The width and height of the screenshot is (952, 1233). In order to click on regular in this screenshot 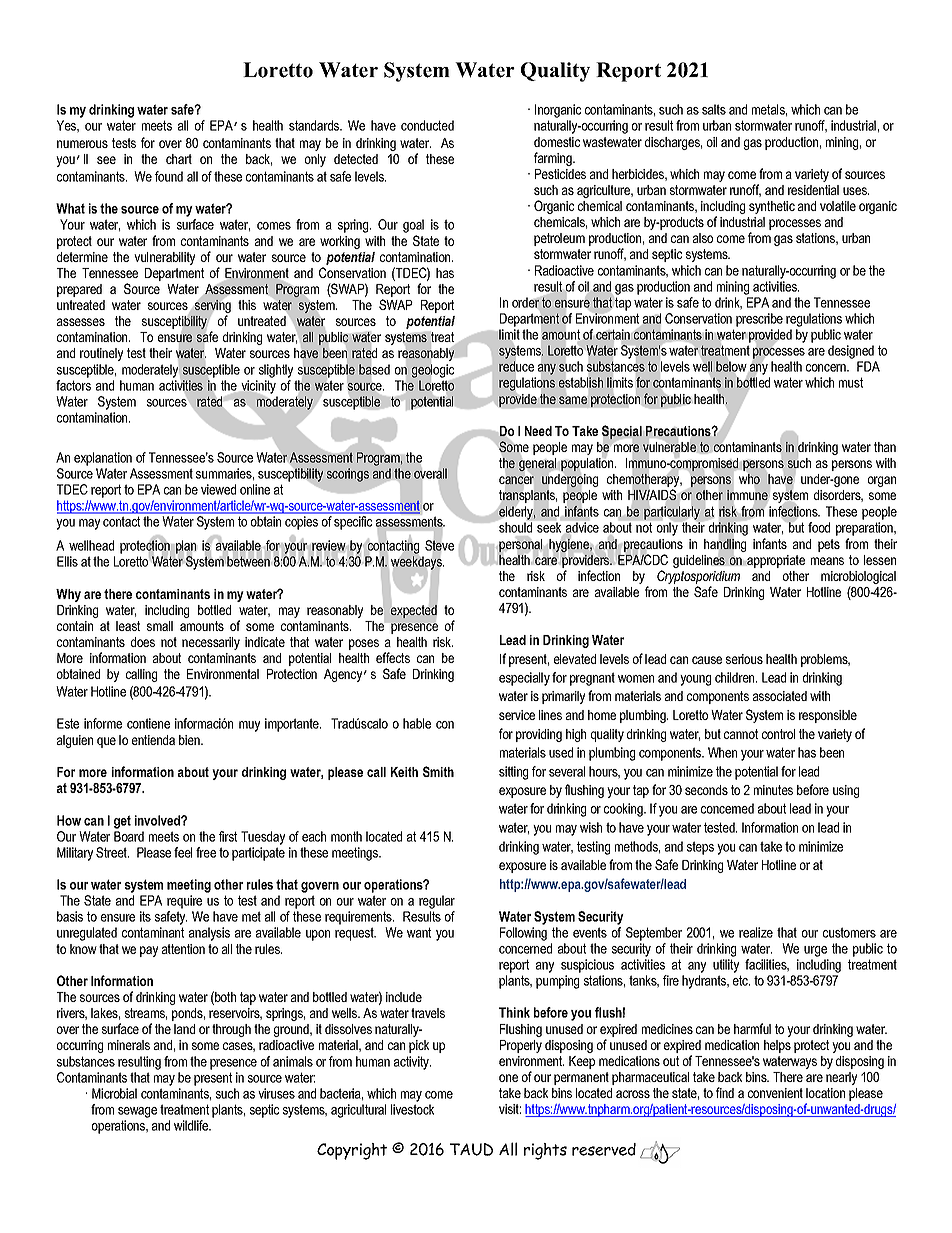, I will do `click(437, 902)`.
